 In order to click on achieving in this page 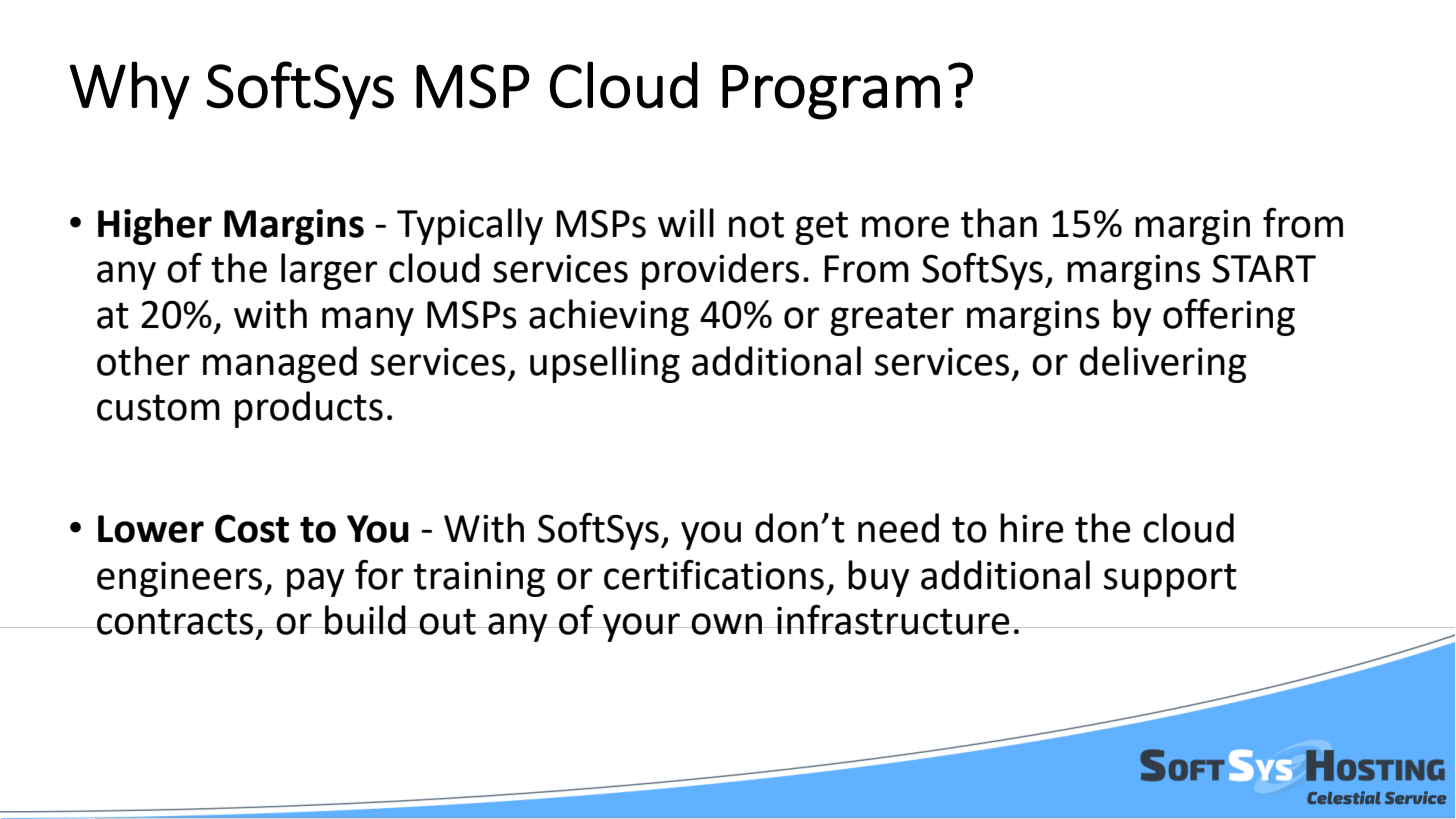, I will do `click(609, 317)`.
